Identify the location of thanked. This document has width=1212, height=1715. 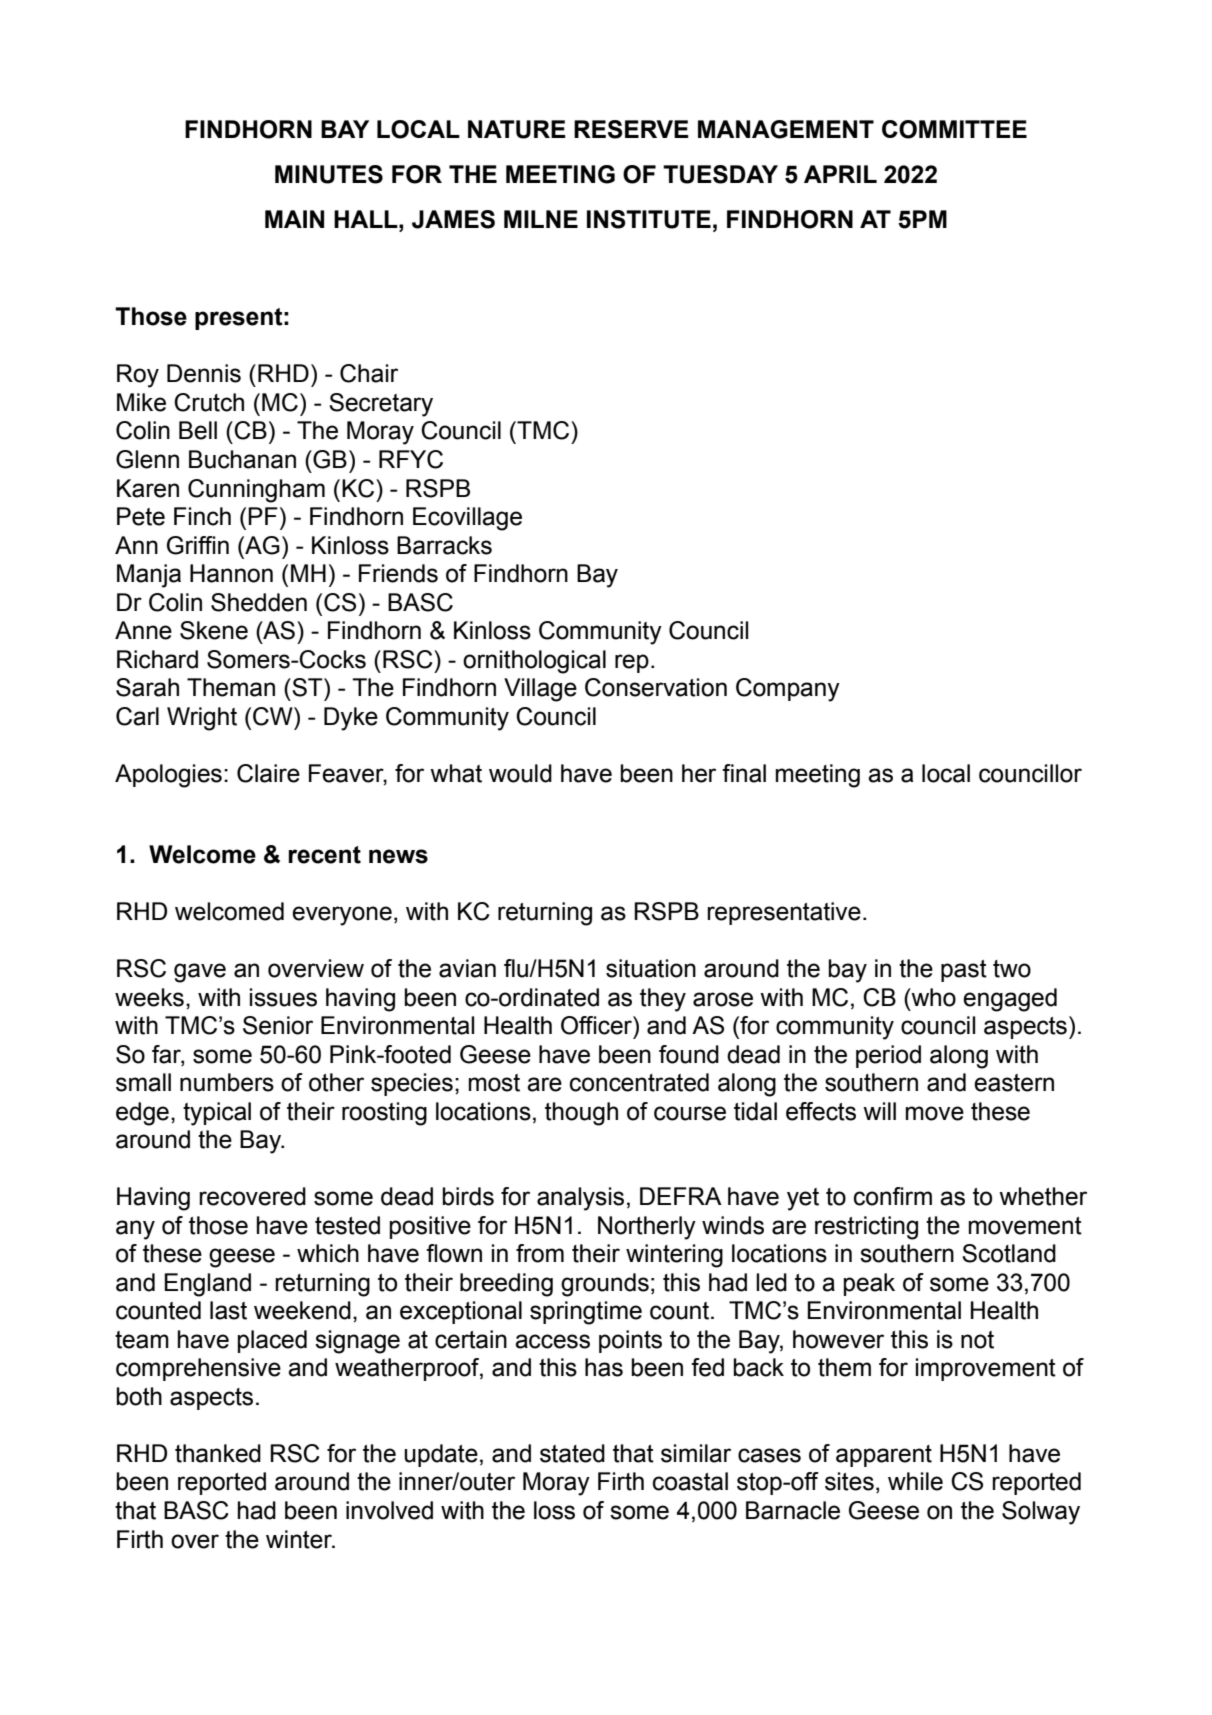
(218, 1453).
